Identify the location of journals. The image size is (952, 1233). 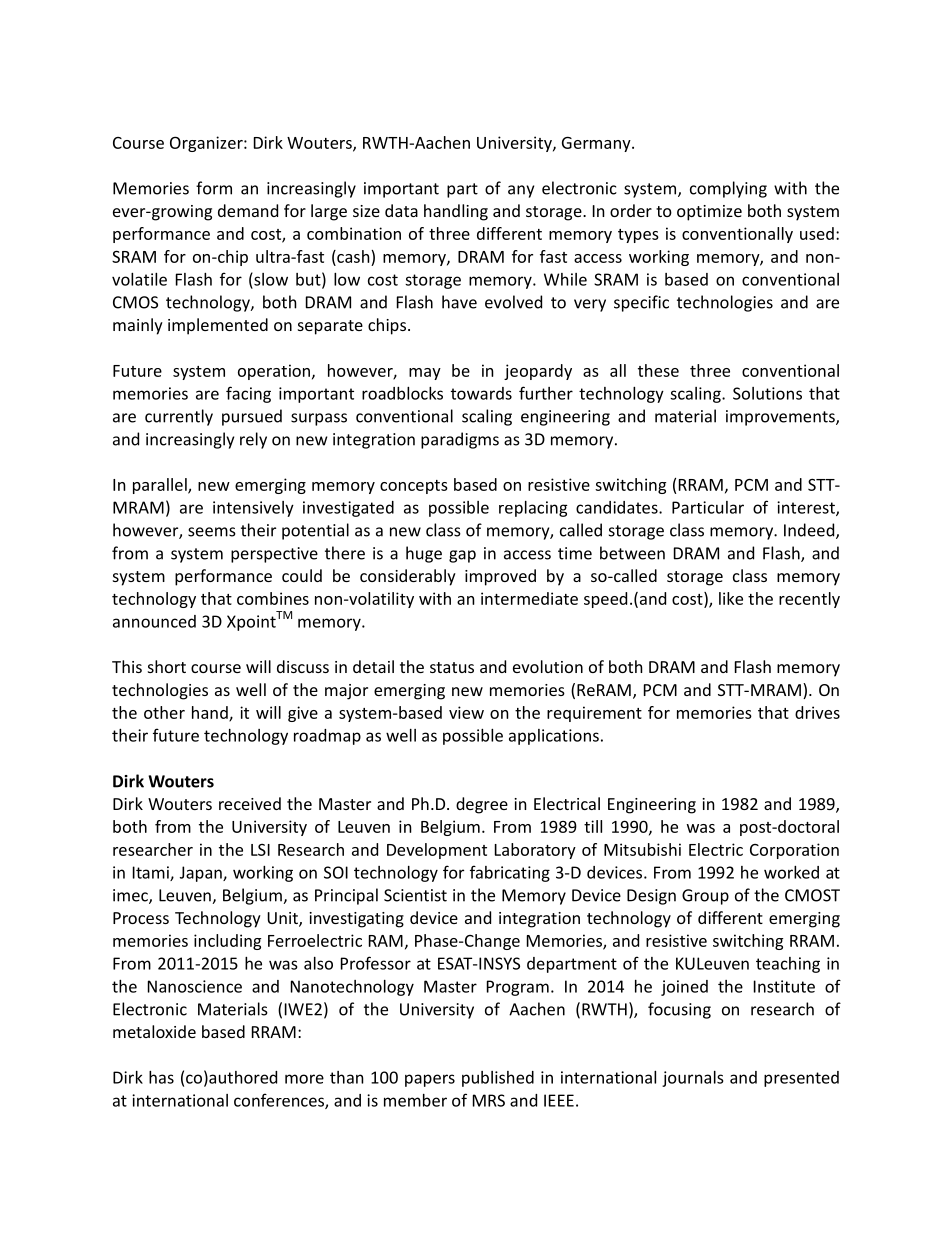
(693, 1079).
